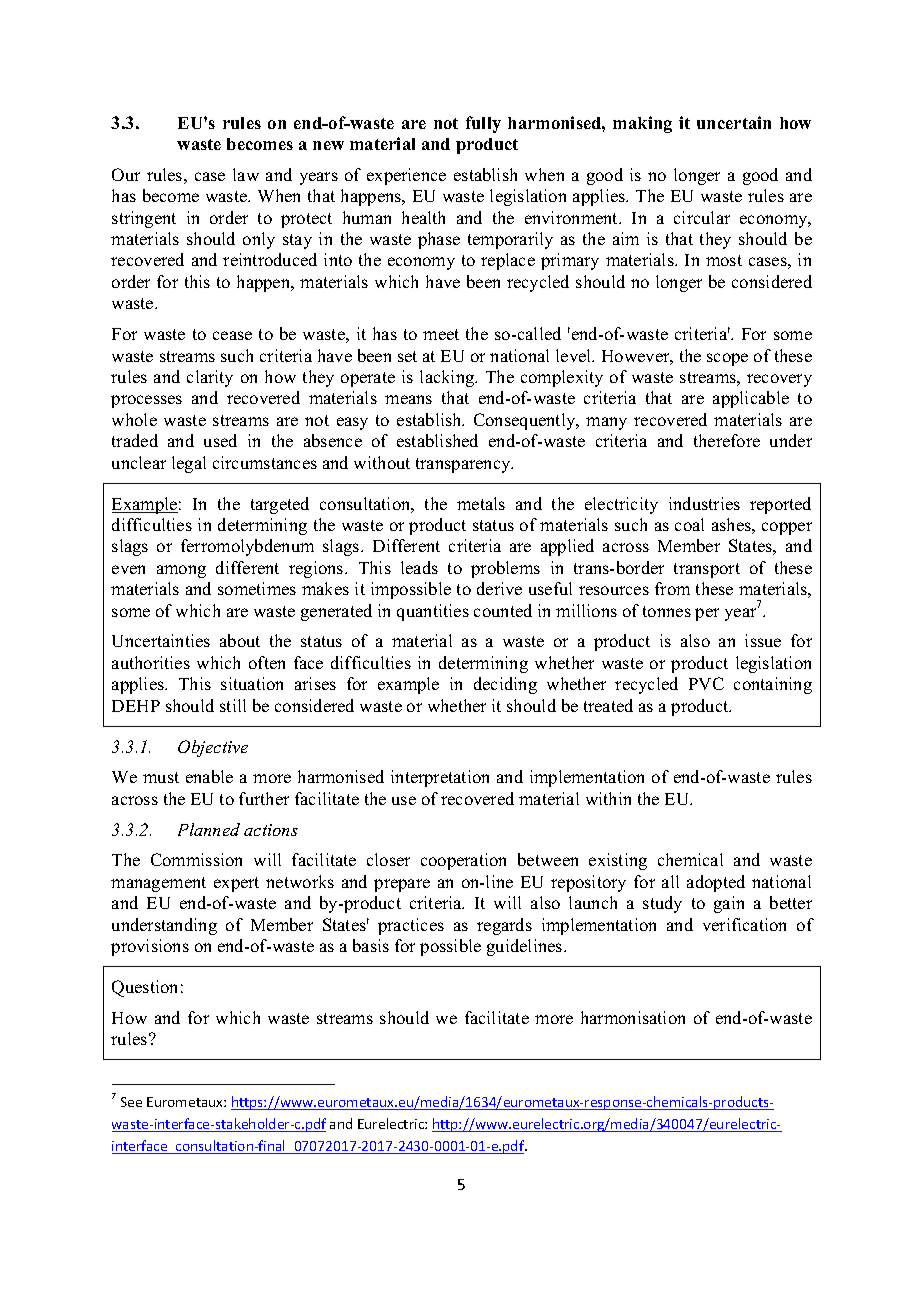 The image size is (924, 1308). Describe the element at coordinates (608, 798) in the screenshot. I see `within` at that location.
